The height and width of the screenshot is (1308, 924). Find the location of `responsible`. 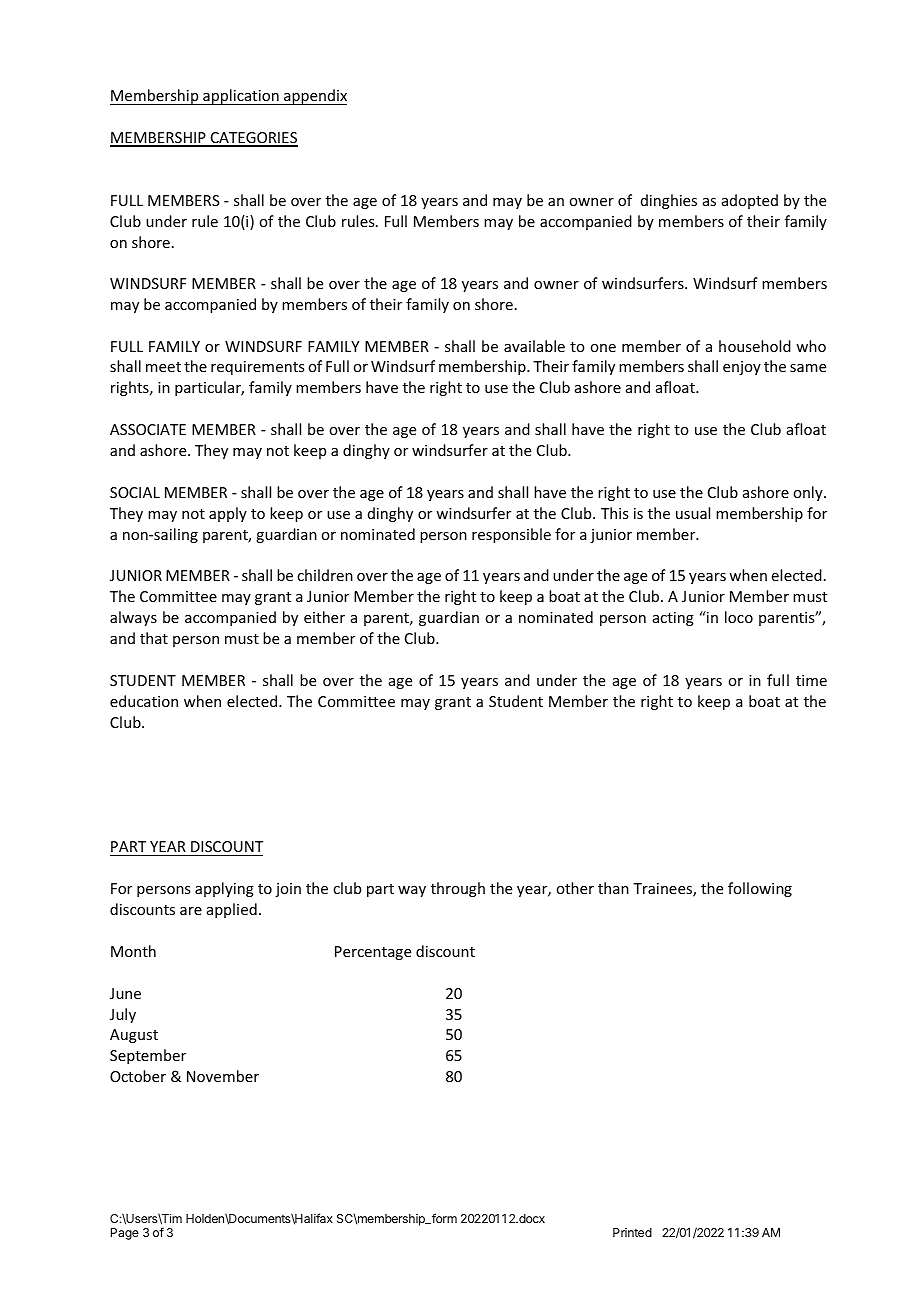

responsible is located at coordinates (511, 535).
